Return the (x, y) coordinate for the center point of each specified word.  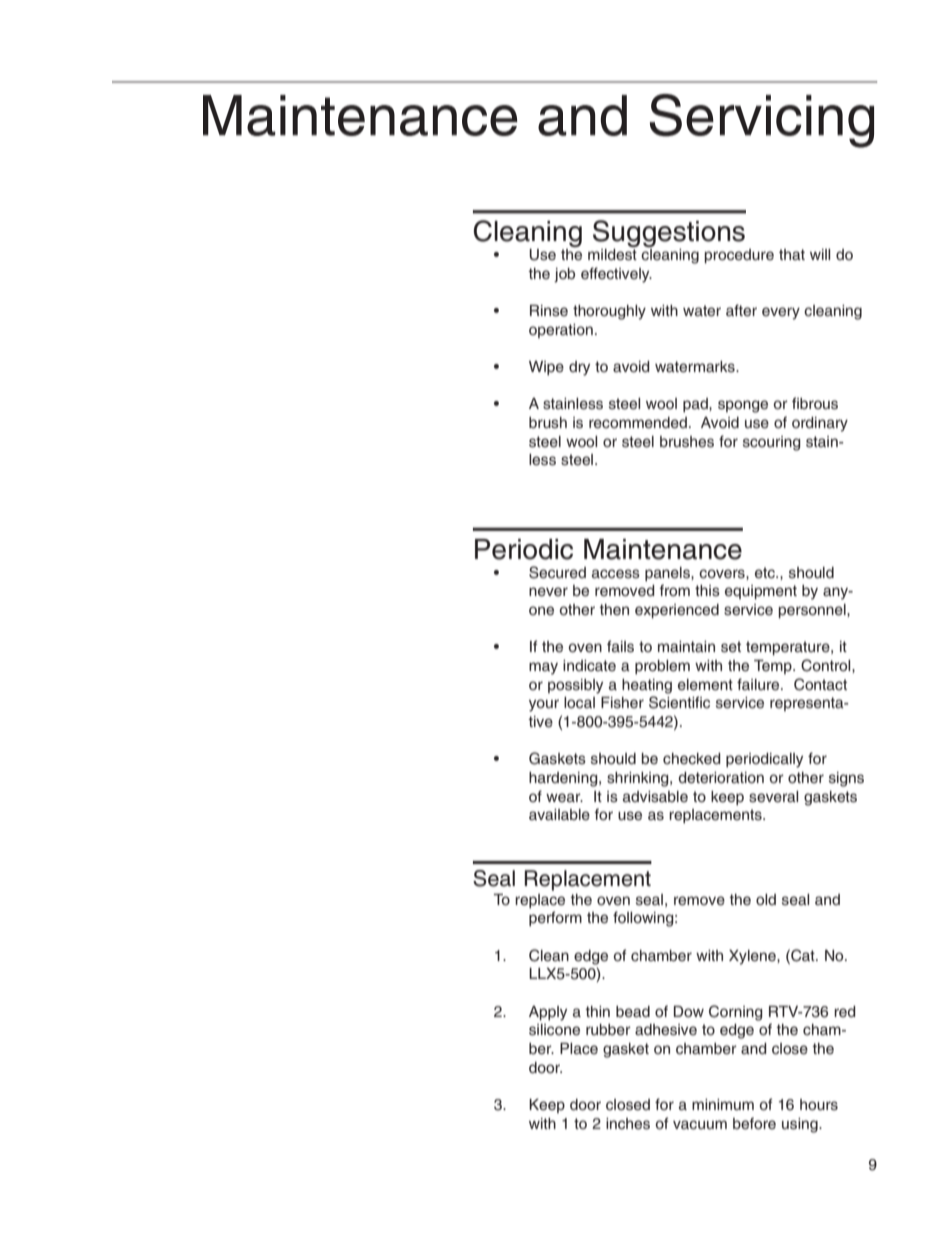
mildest (612, 253)
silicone (554, 1030)
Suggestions (669, 235)
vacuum (700, 1125)
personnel (813, 611)
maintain (686, 646)
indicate (589, 666)
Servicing (762, 121)
